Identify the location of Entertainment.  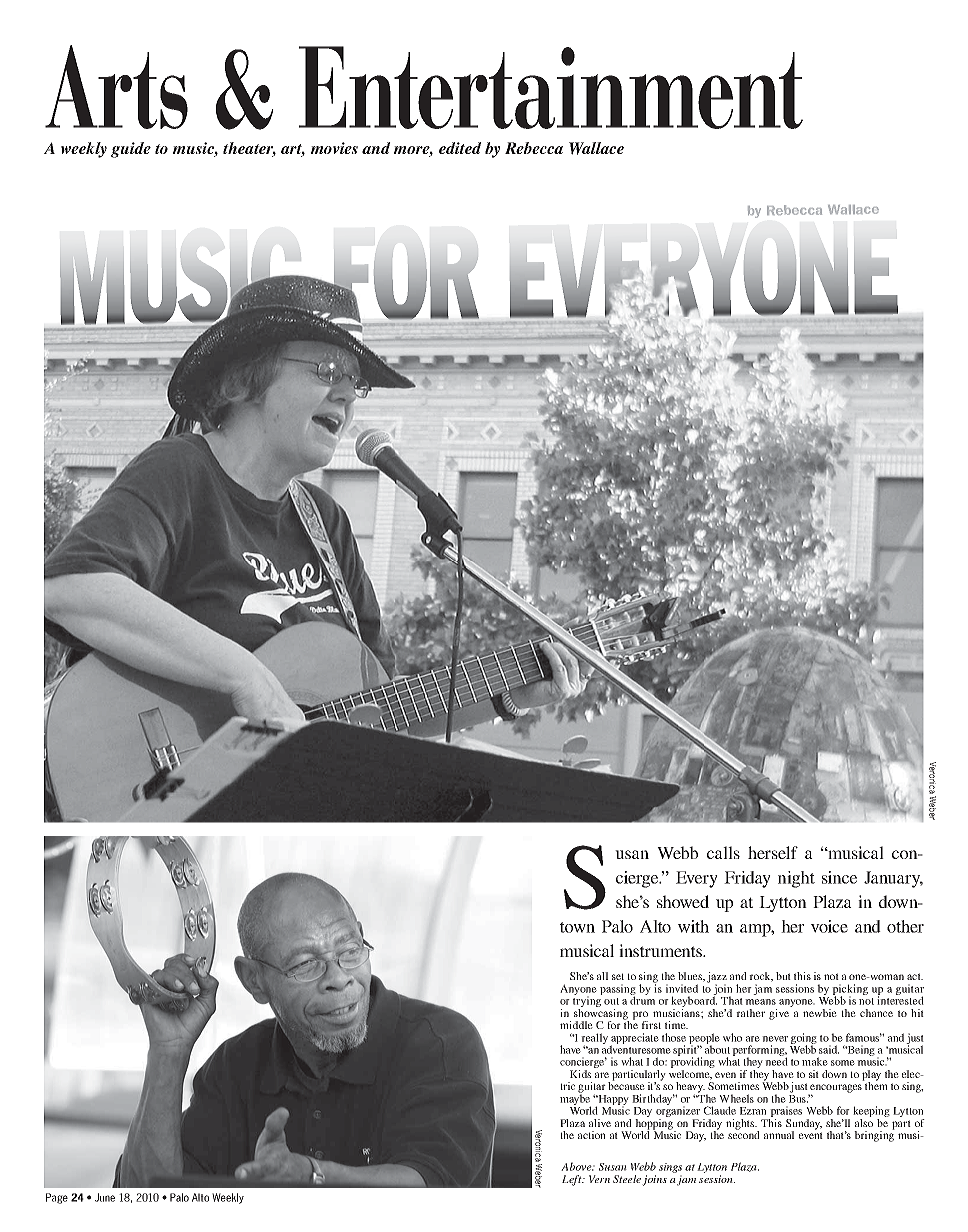
(551, 87).
